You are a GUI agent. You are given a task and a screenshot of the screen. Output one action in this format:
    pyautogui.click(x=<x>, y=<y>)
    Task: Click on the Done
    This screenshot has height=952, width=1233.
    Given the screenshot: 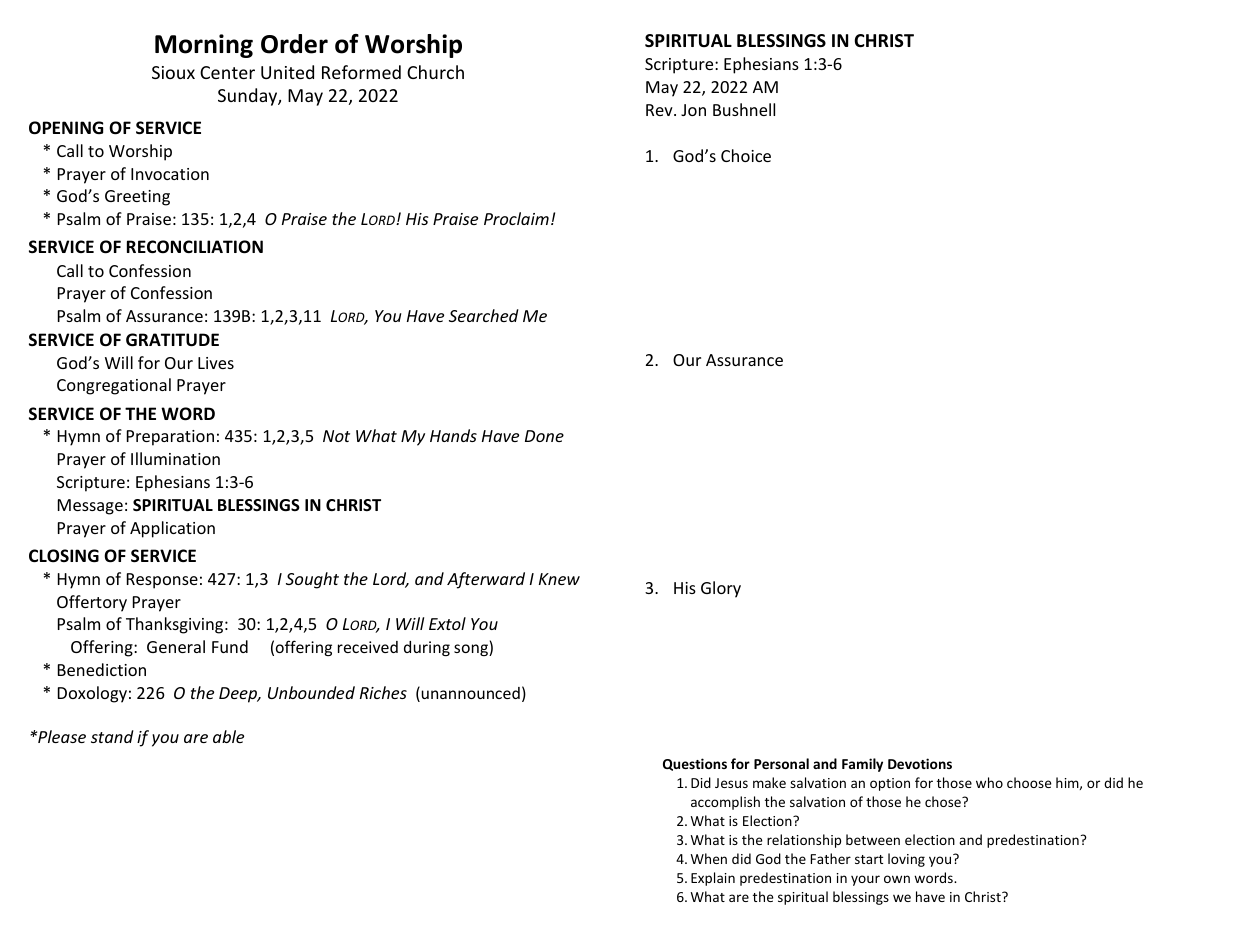 What is the action you would take?
    pyautogui.click(x=544, y=436)
